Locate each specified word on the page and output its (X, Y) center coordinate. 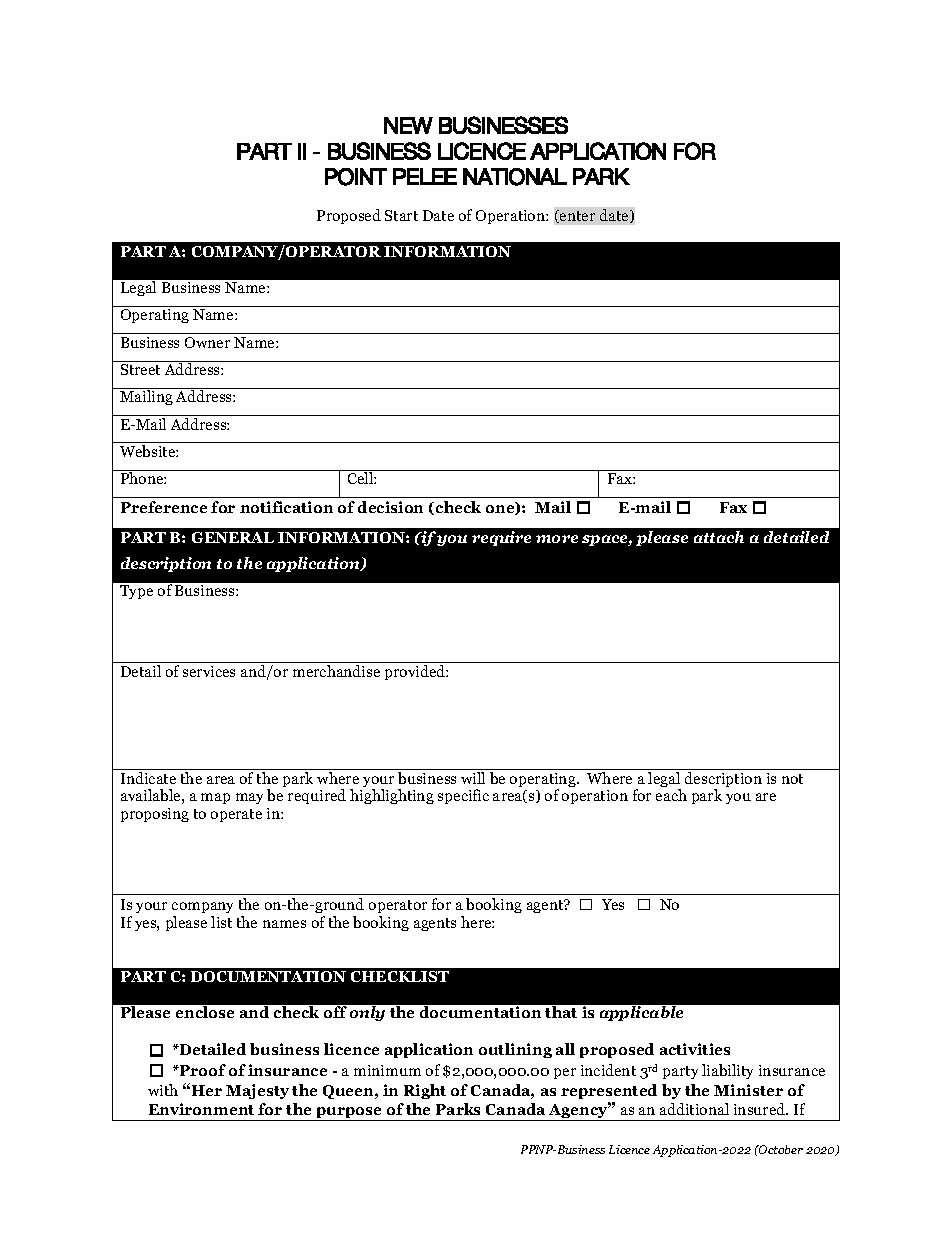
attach (719, 537)
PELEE (425, 176)
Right (425, 1091)
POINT (356, 177)
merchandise (336, 671)
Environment (201, 1109)
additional (694, 1109)
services (209, 671)
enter (576, 216)
